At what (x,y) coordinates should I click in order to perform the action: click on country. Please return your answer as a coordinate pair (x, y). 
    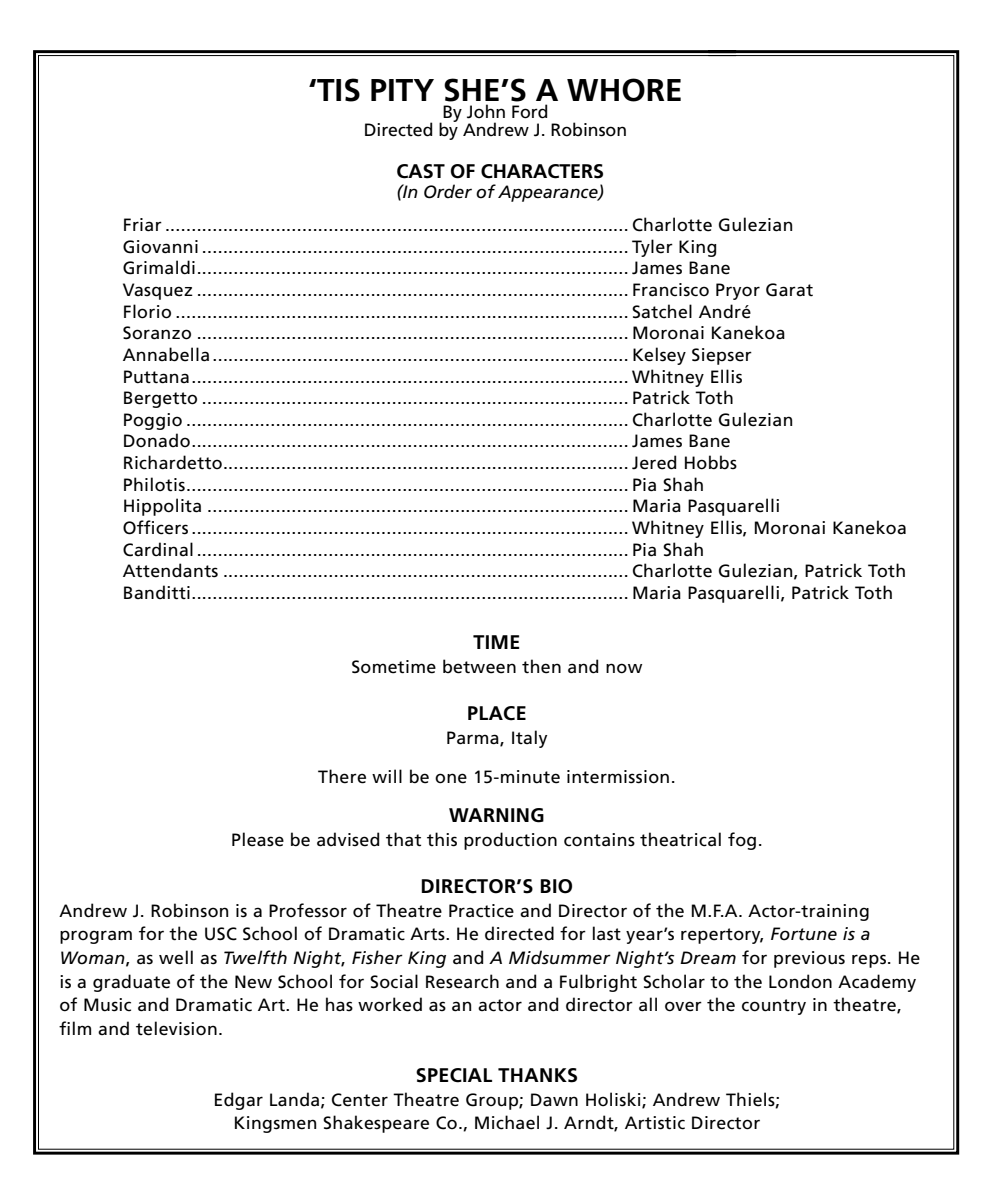
    Looking at the image, I should click on (774, 1007).
